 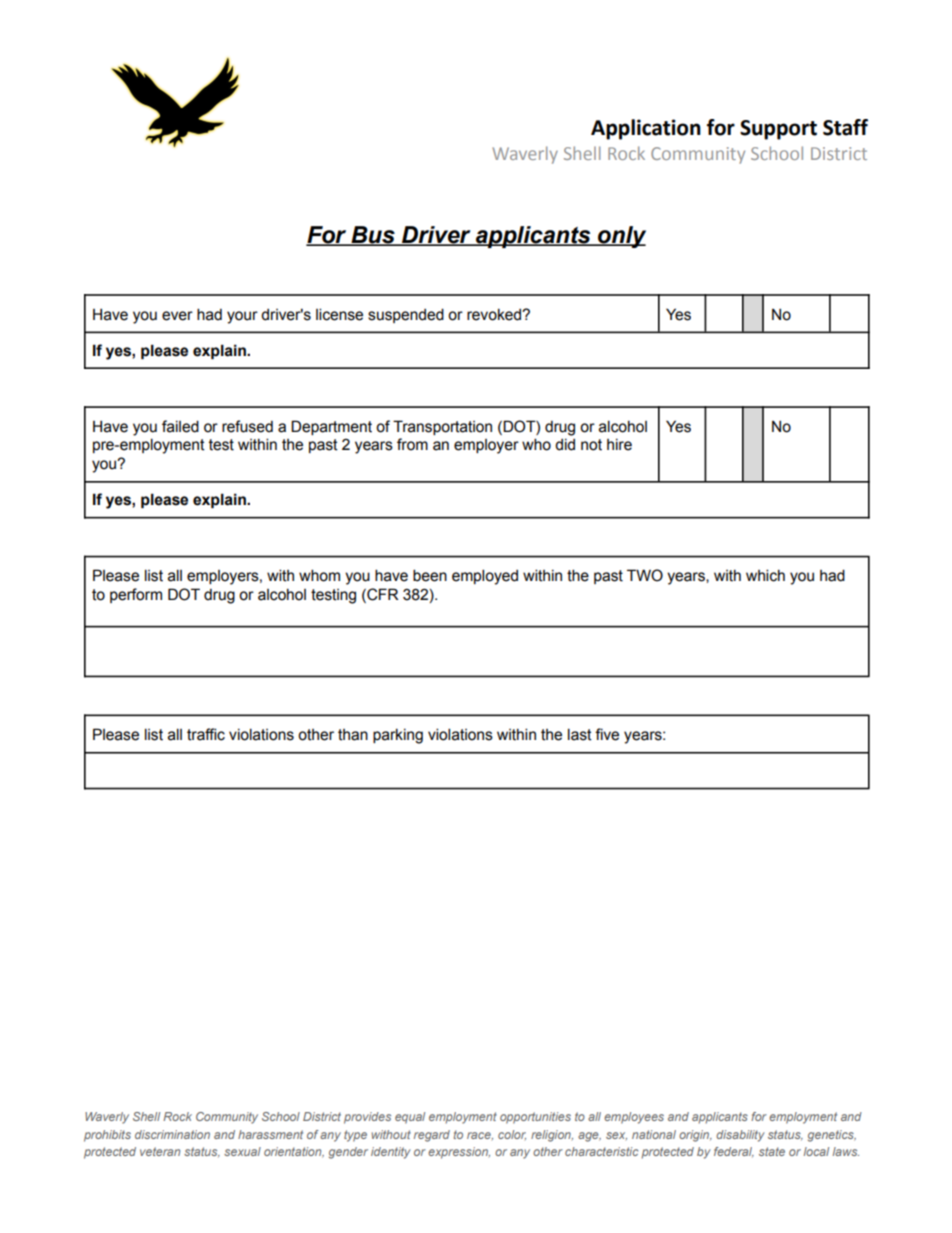 What do you see at coordinates (442, 427) in the screenshot?
I see `Transportation` at bounding box center [442, 427].
